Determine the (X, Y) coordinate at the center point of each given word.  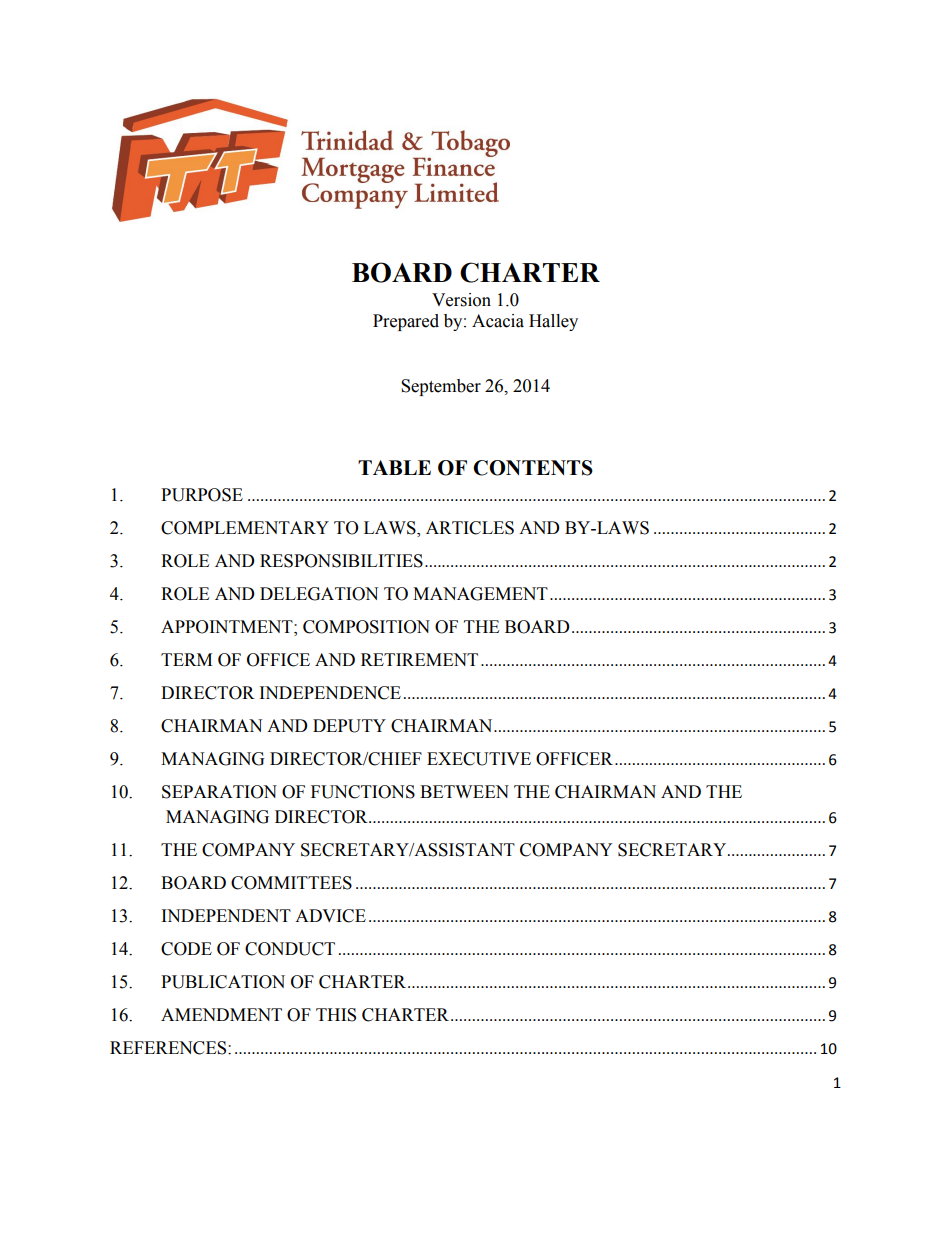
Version (461, 300)
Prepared (406, 322)
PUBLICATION (223, 982)
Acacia (498, 321)
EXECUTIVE (479, 759)
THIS (336, 1015)
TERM (186, 659)
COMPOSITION (366, 627)
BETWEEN (464, 791)
